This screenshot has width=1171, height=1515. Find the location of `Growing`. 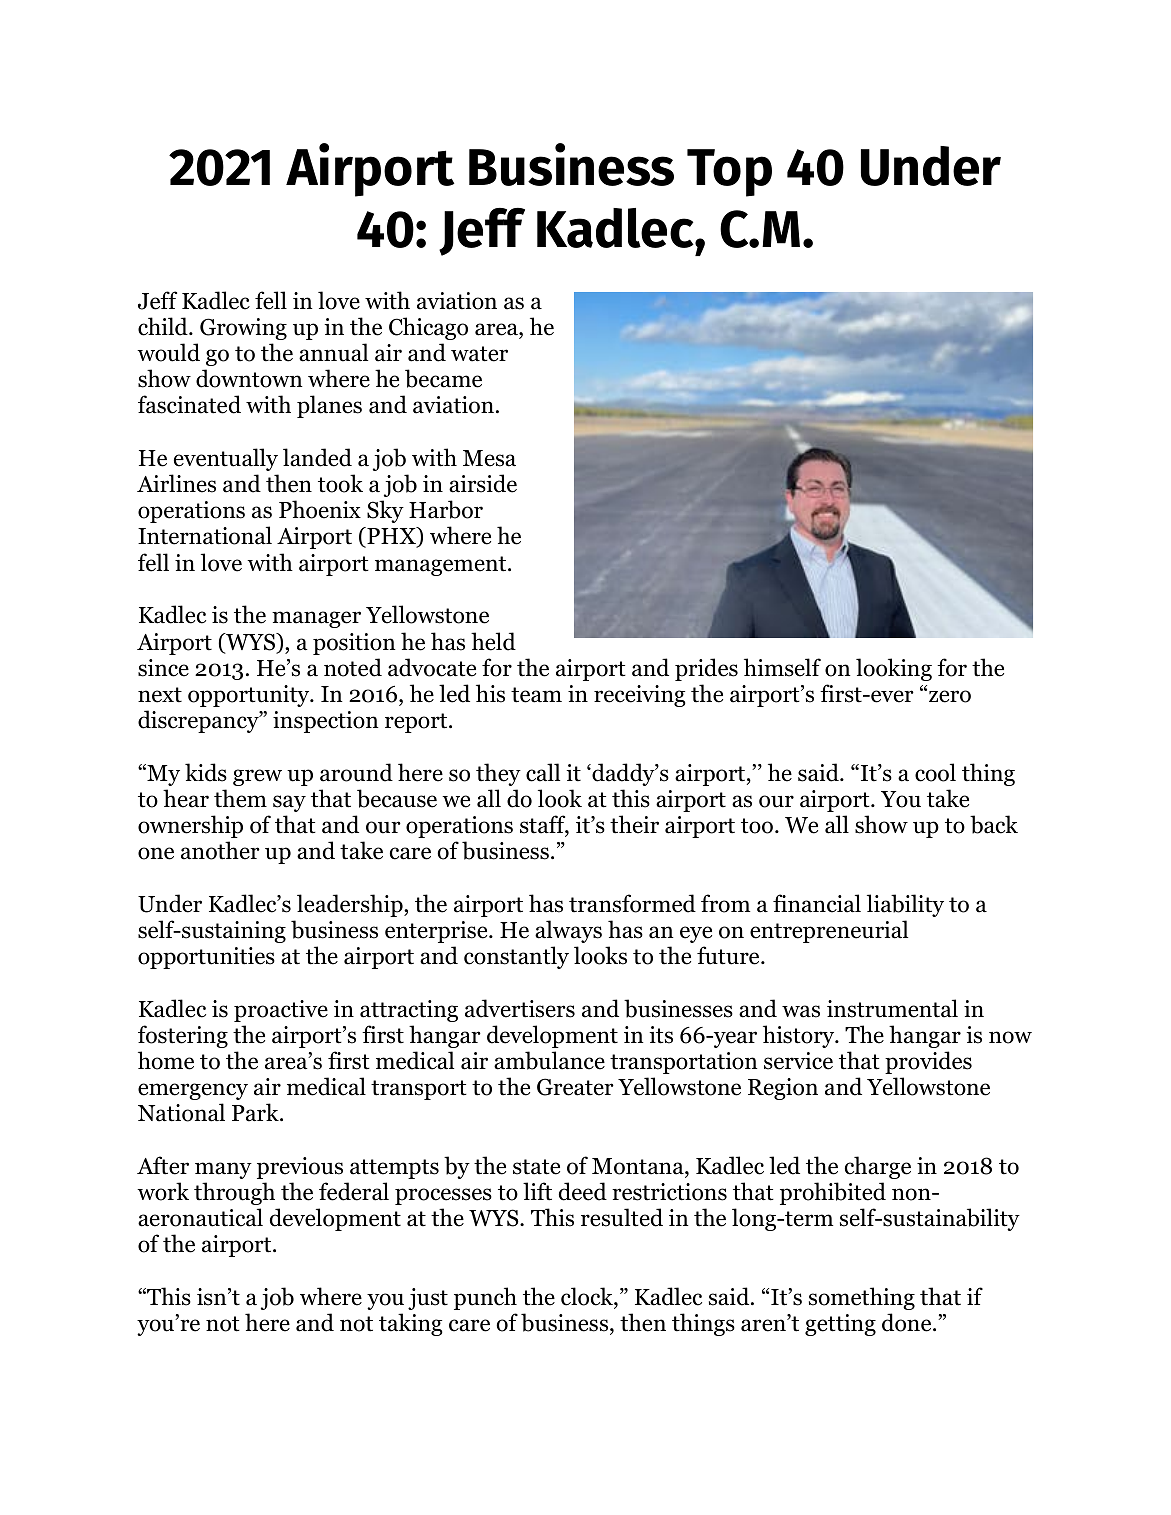

Growing is located at coordinates (243, 329).
